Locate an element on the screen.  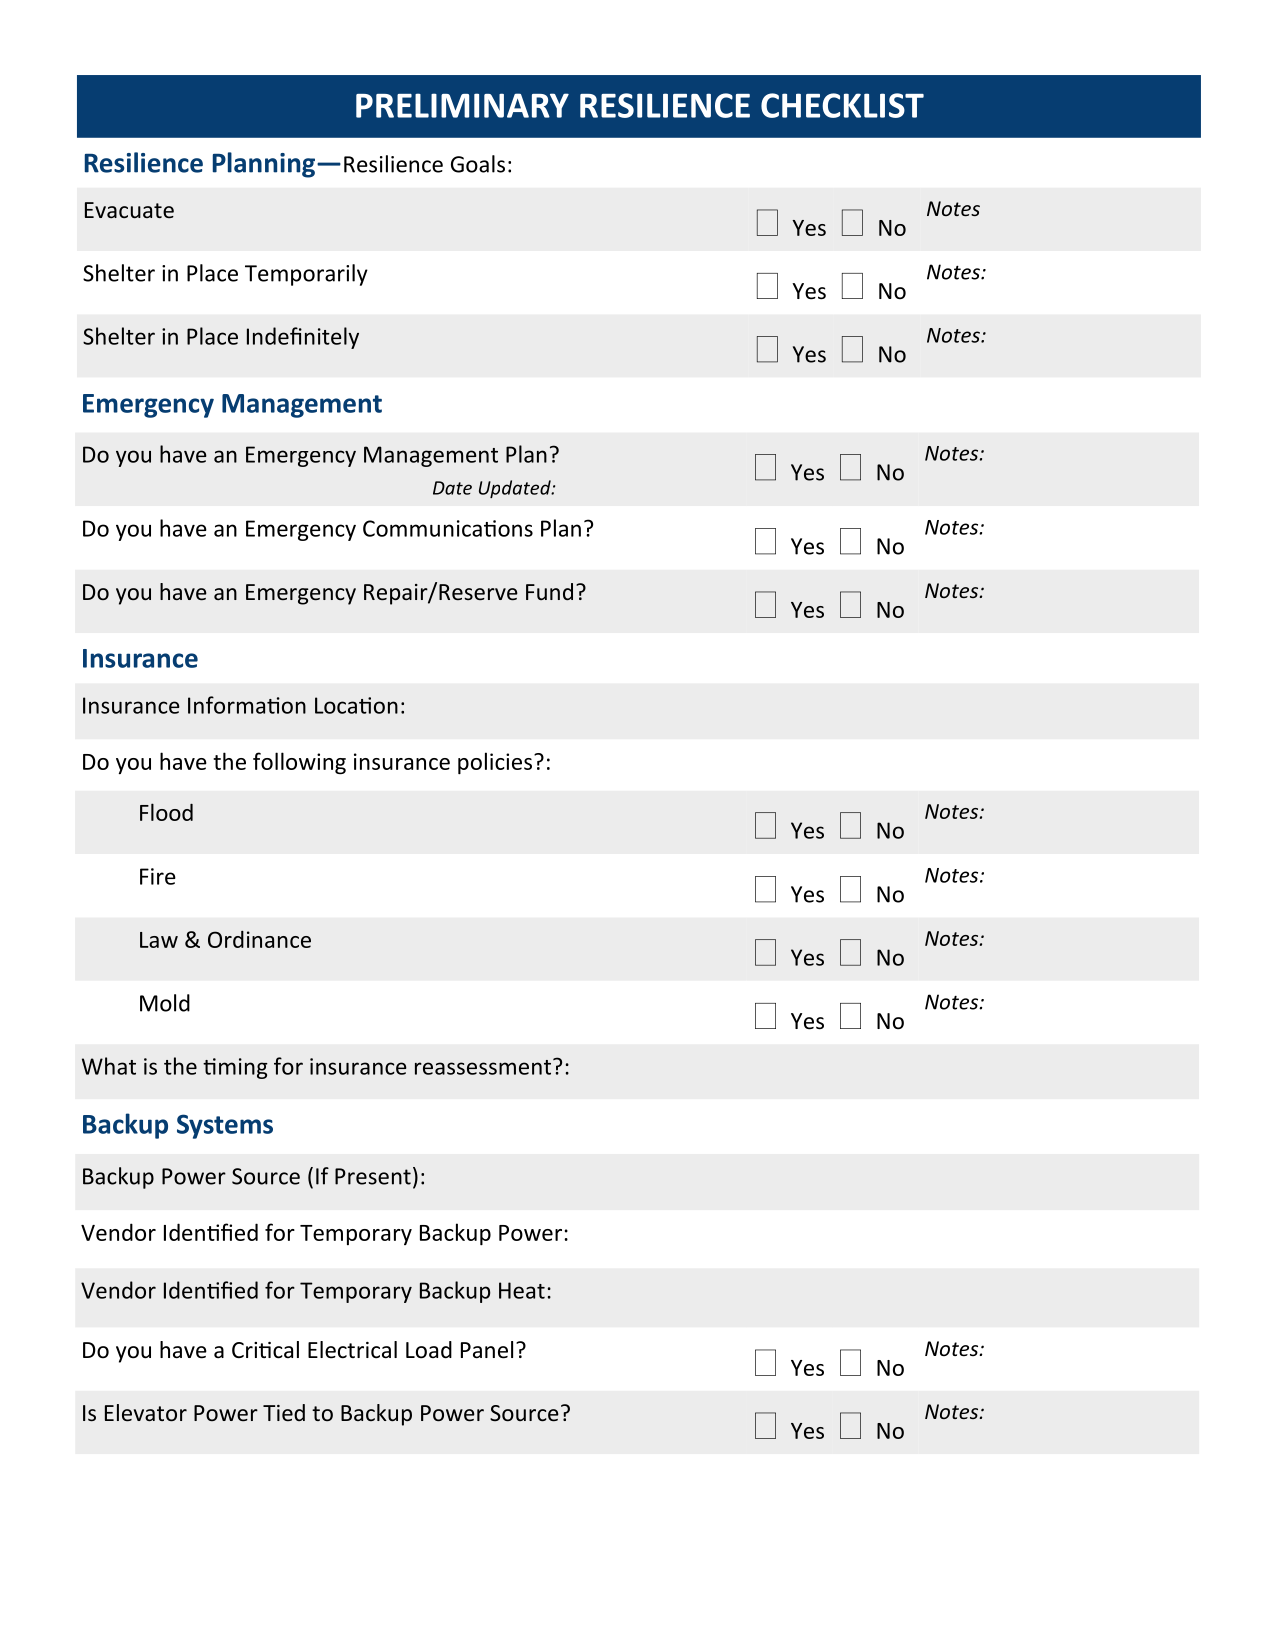
Goals is located at coordinates (478, 164).
